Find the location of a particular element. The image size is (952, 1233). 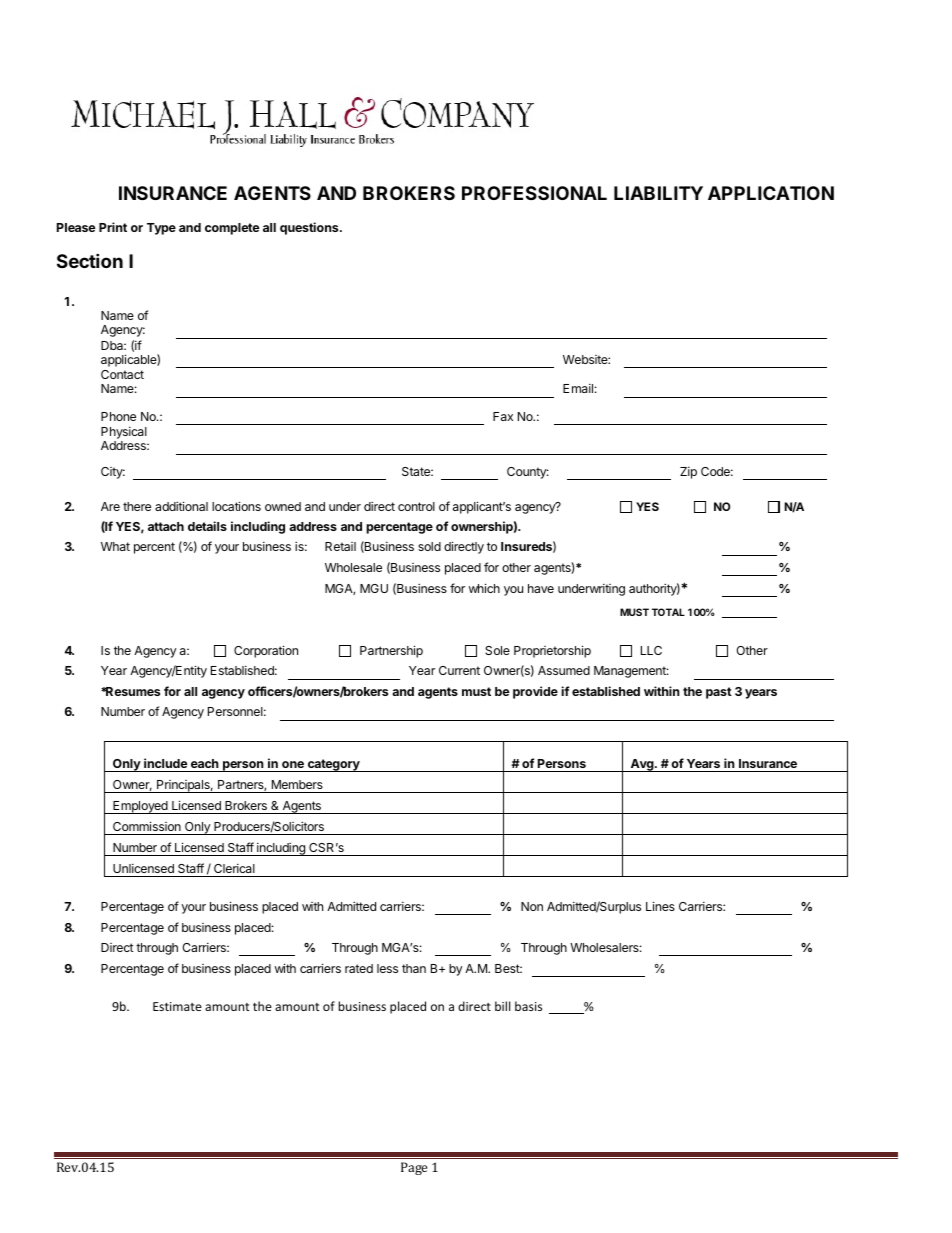

Estimate is located at coordinates (177, 1006).
